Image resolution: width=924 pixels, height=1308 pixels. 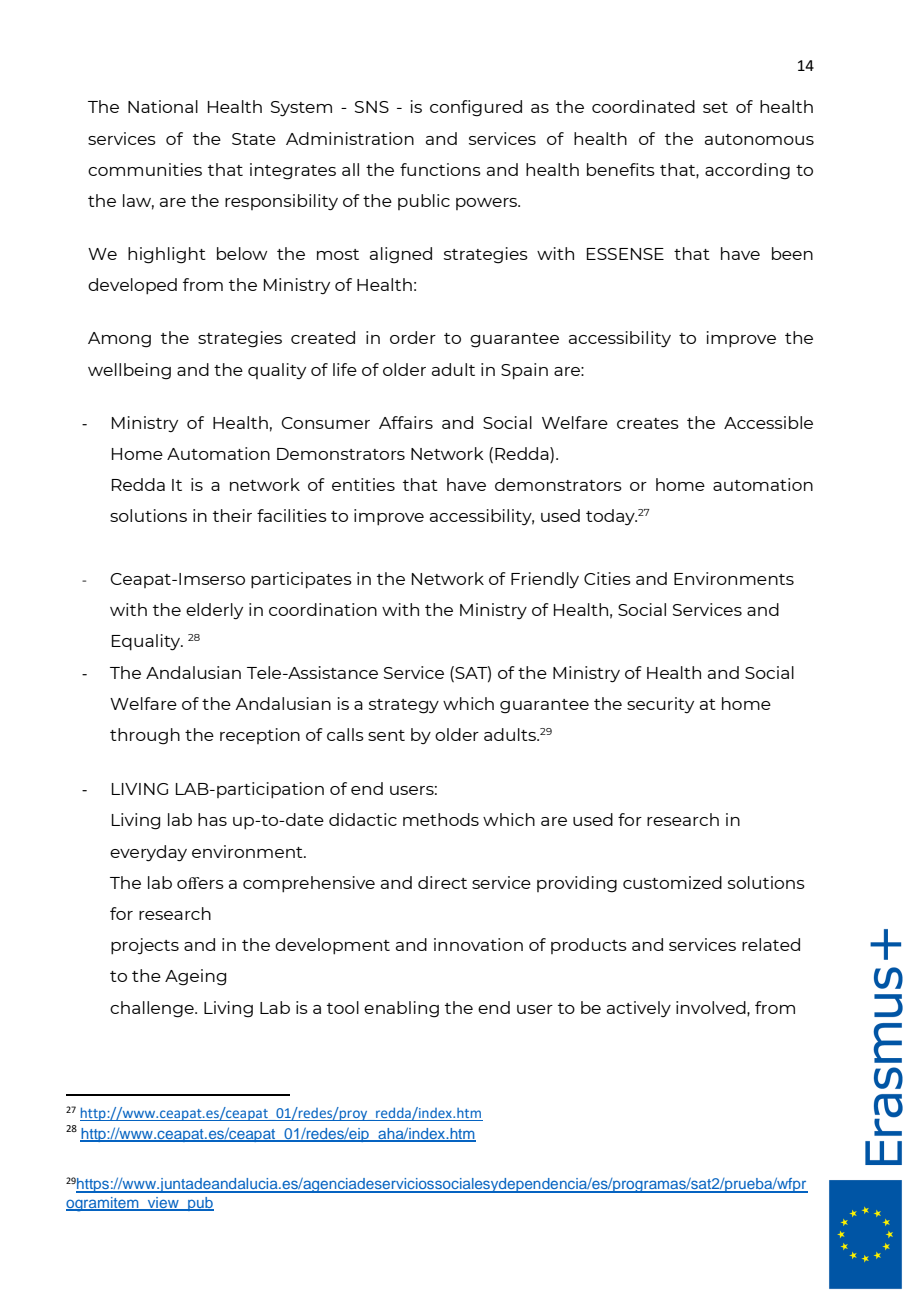 I want to click on their, so click(x=232, y=515).
